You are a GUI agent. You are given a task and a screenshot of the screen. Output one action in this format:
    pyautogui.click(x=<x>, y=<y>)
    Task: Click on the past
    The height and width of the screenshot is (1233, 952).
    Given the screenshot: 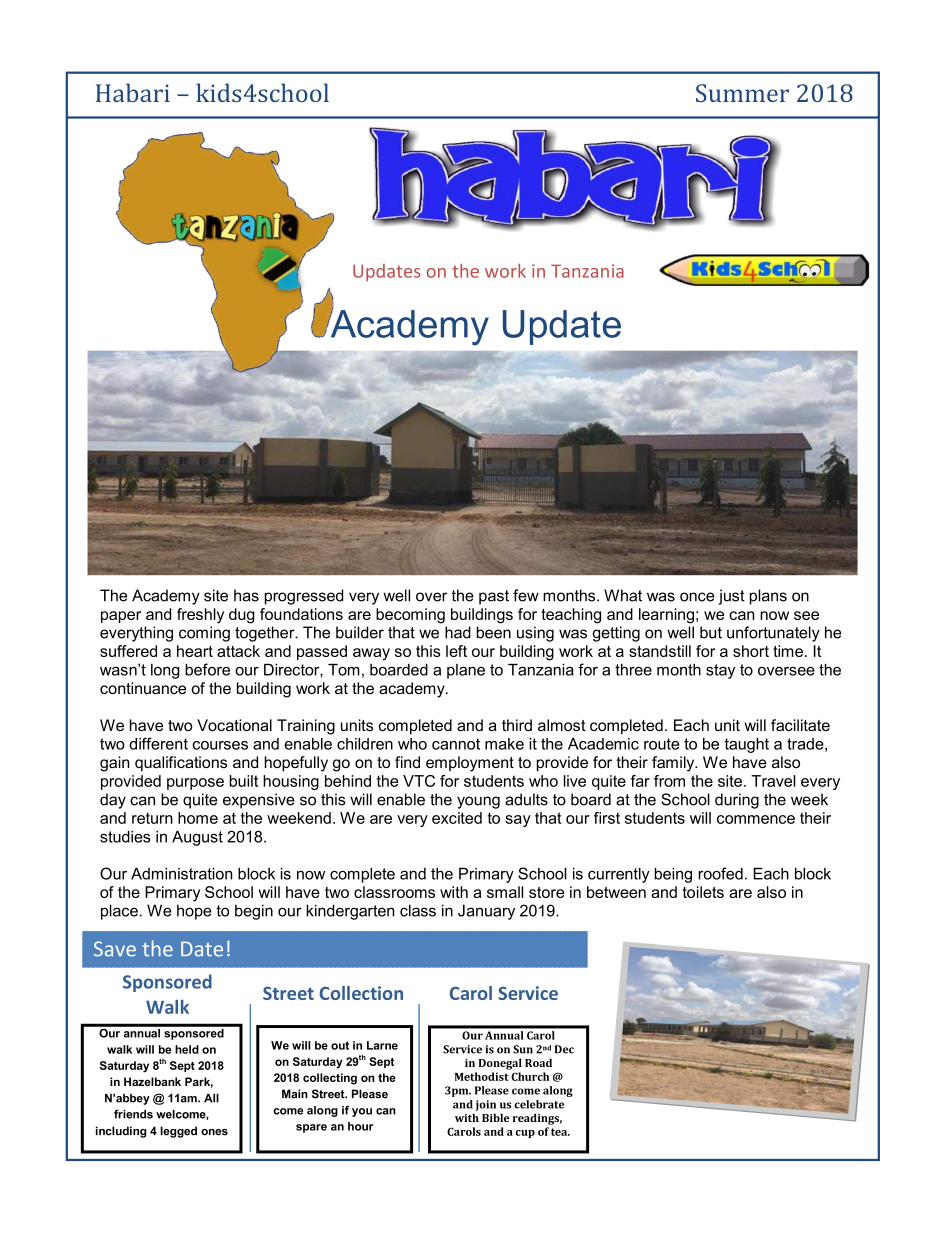 What is the action you would take?
    pyautogui.click(x=494, y=597)
